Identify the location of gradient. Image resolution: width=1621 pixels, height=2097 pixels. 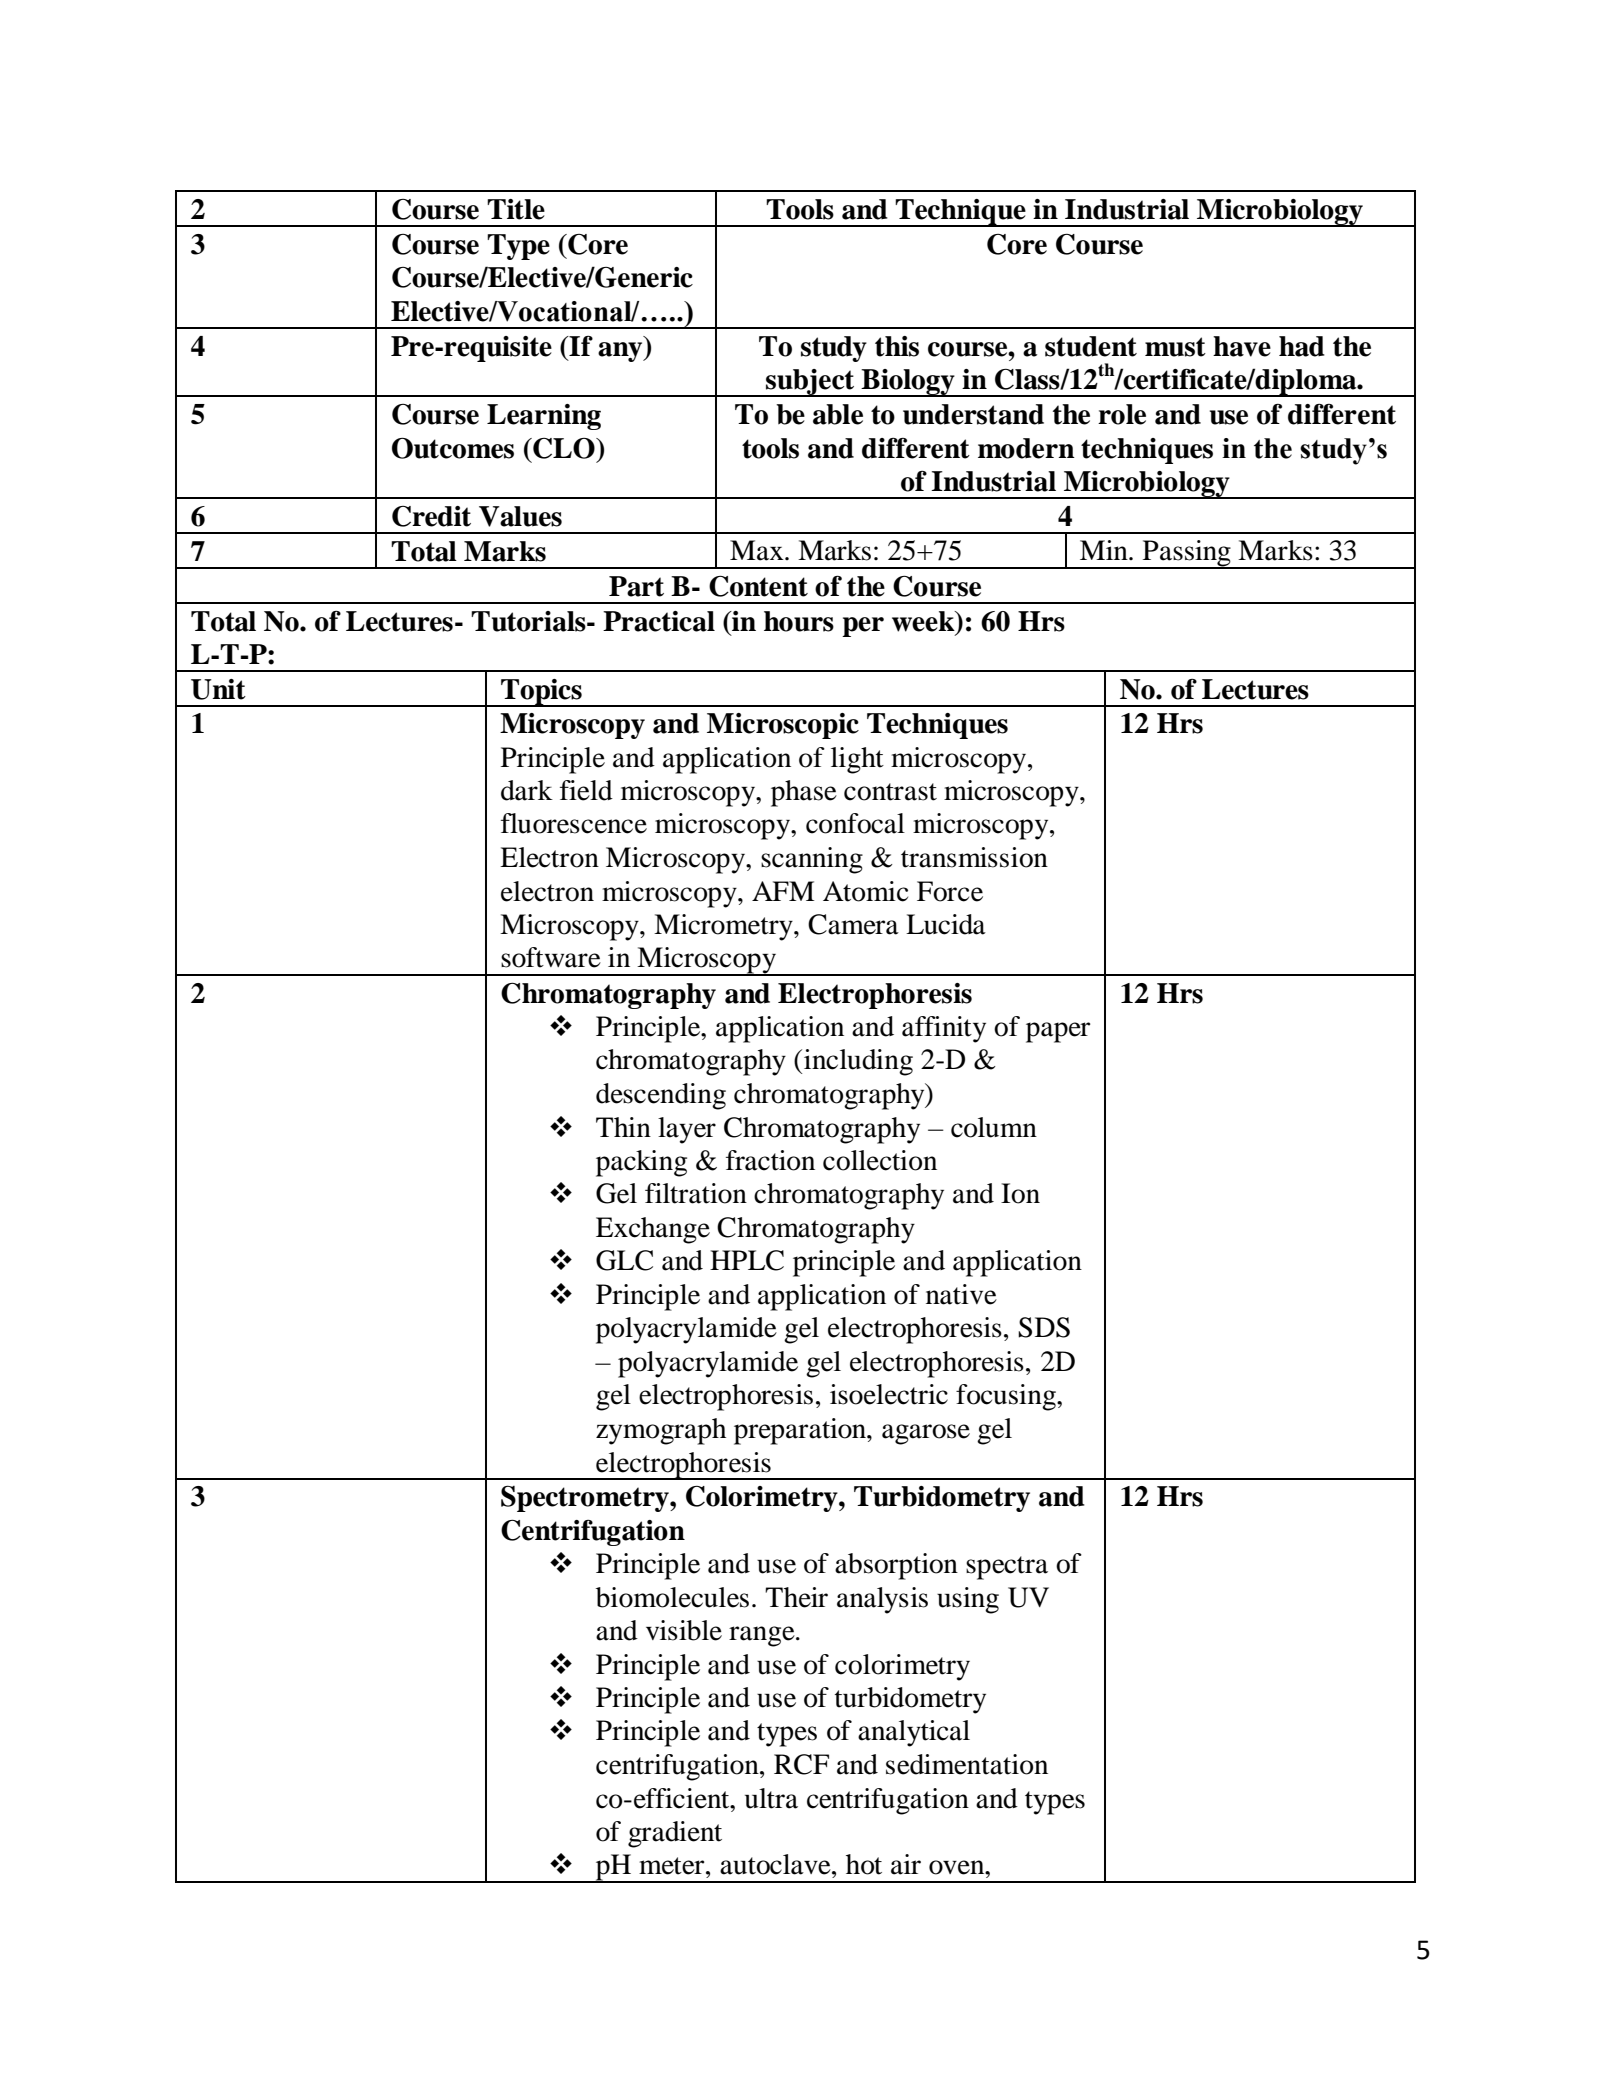
(675, 1834).
